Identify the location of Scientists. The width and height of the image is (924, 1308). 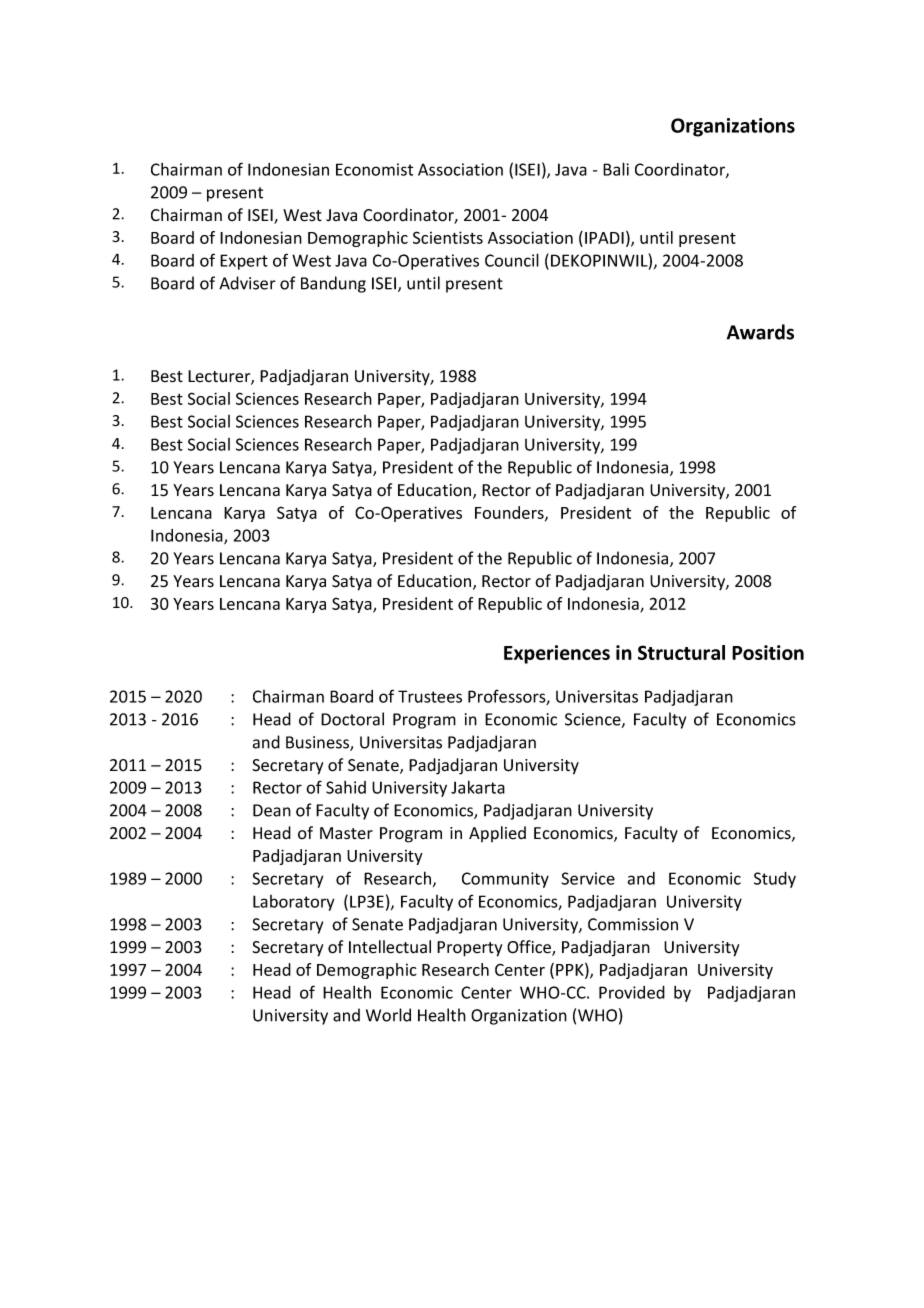
(448, 237).
